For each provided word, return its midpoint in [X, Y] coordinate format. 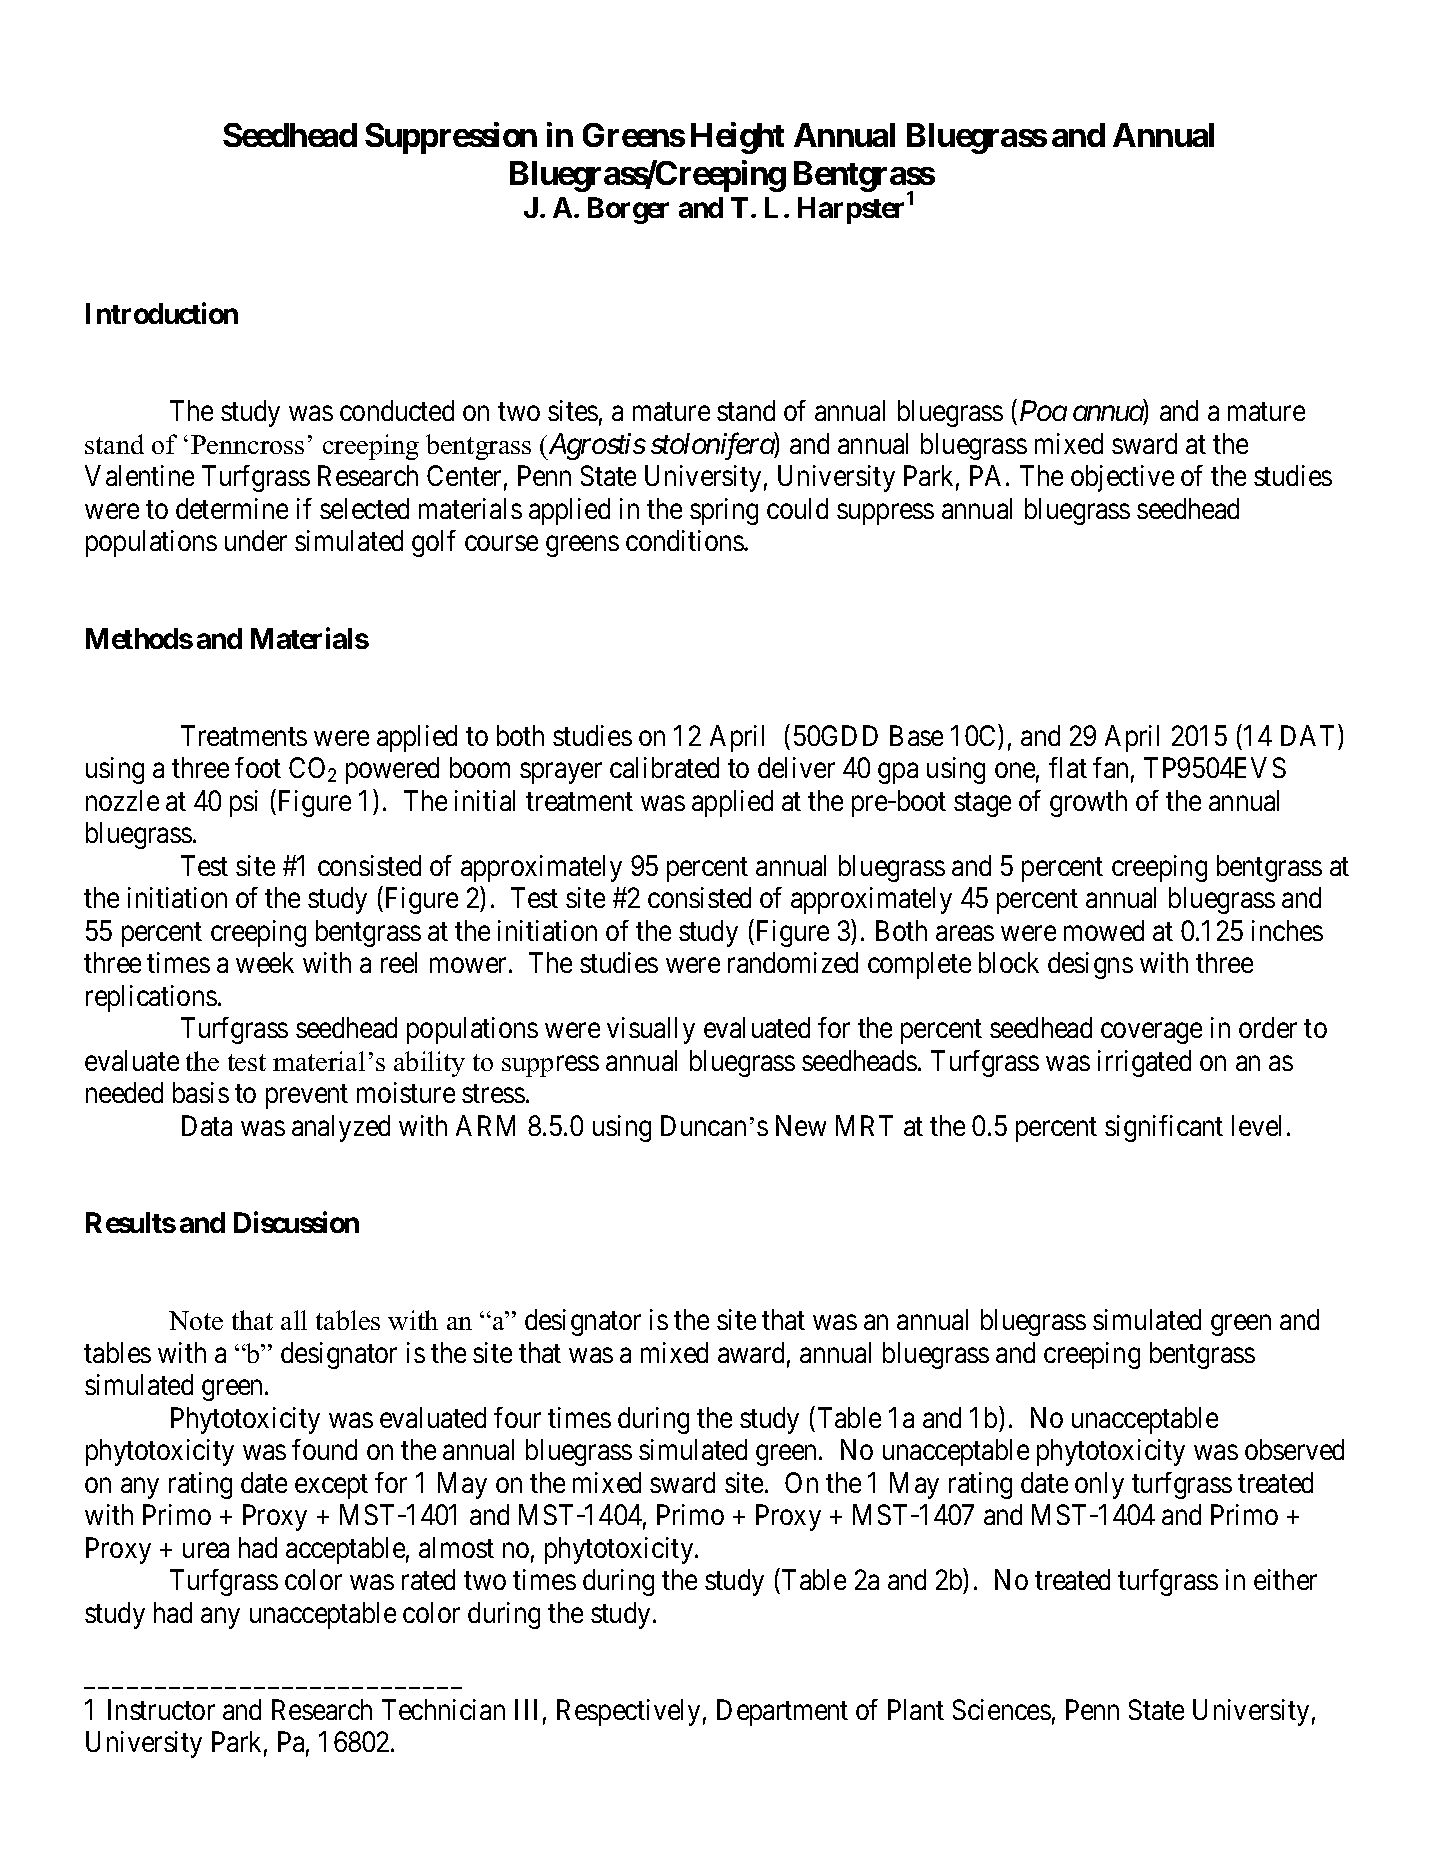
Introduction [162, 313]
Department [782, 1712]
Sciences [1002, 1709]
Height [737, 138]
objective [1122, 478]
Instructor [161, 1709]
